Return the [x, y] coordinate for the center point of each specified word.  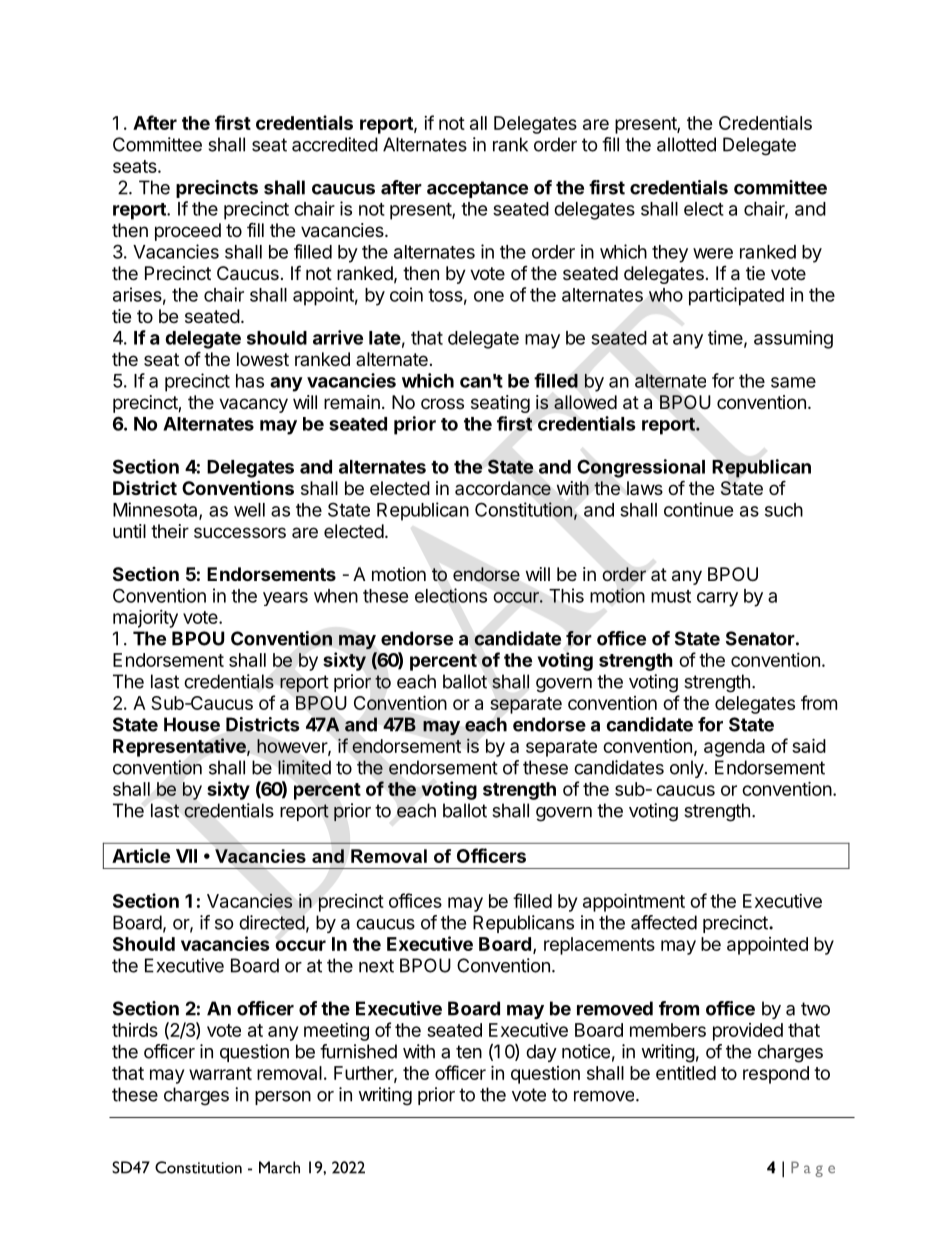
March [279, 1167]
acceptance [477, 189]
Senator [760, 638]
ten [469, 1052]
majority [145, 618]
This [566, 595]
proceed [188, 232]
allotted [686, 144]
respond [776, 1075]
